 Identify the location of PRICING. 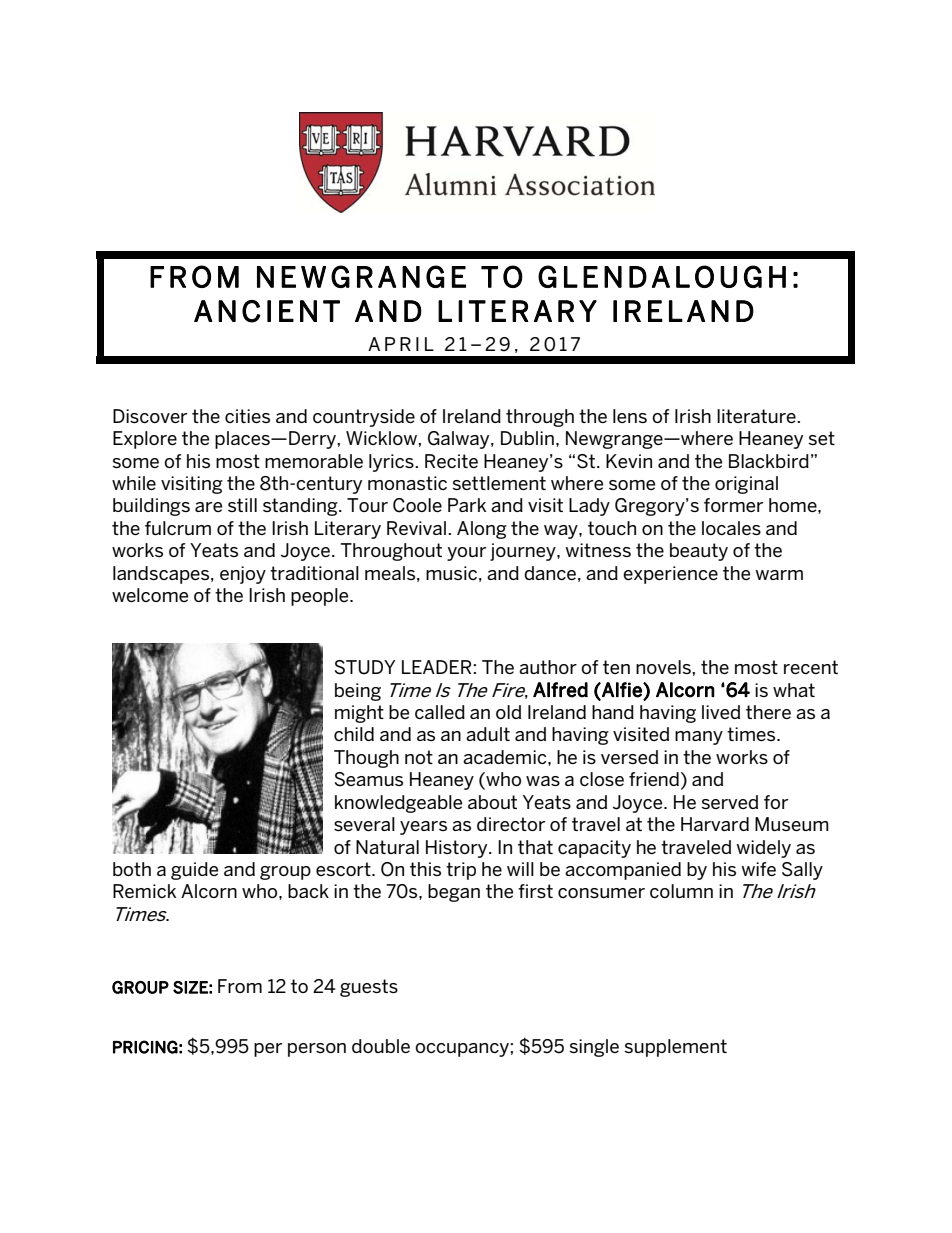
(145, 1047).
